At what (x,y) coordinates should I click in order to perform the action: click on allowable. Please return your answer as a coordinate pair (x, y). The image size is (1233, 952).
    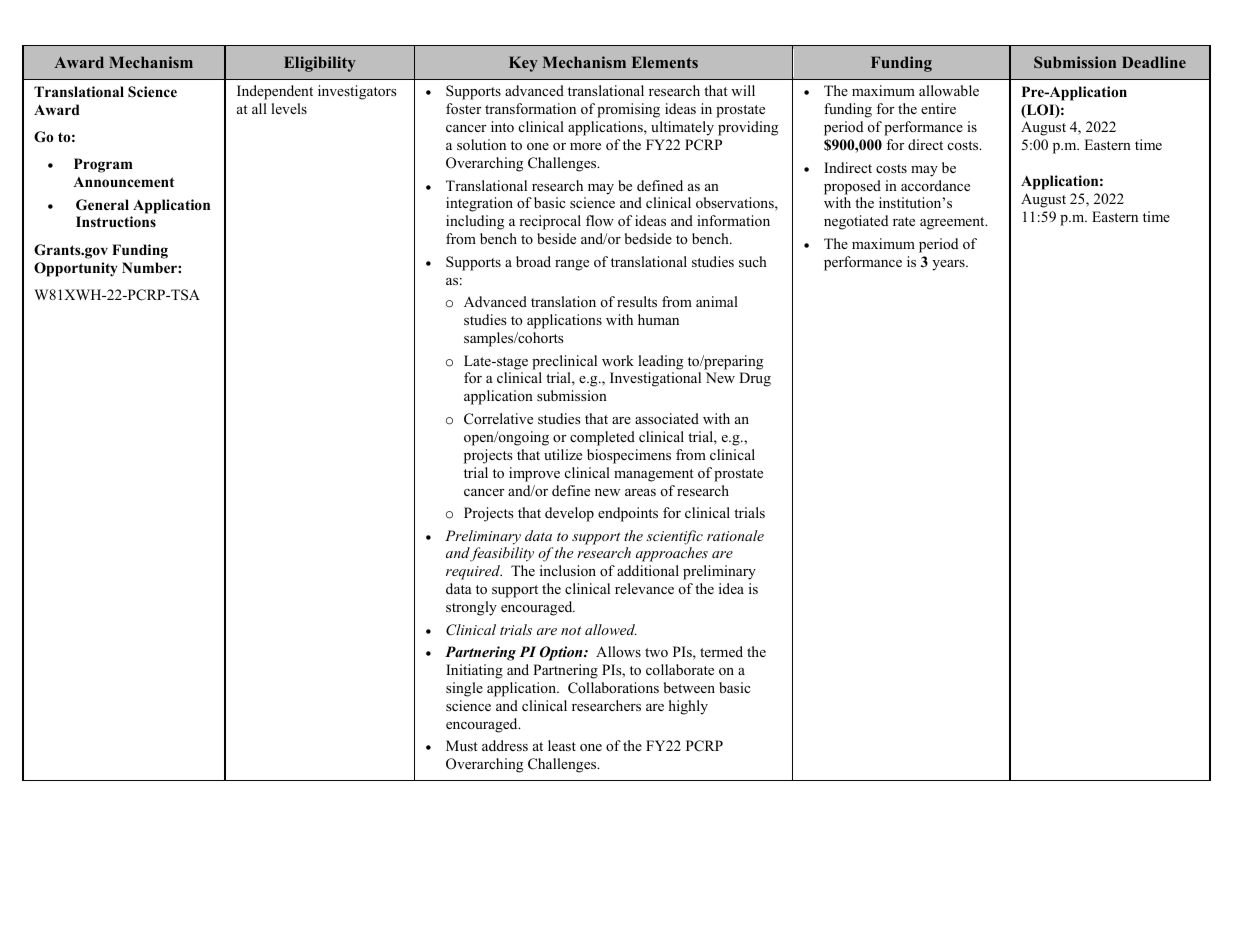
    Looking at the image, I should click on (949, 90).
